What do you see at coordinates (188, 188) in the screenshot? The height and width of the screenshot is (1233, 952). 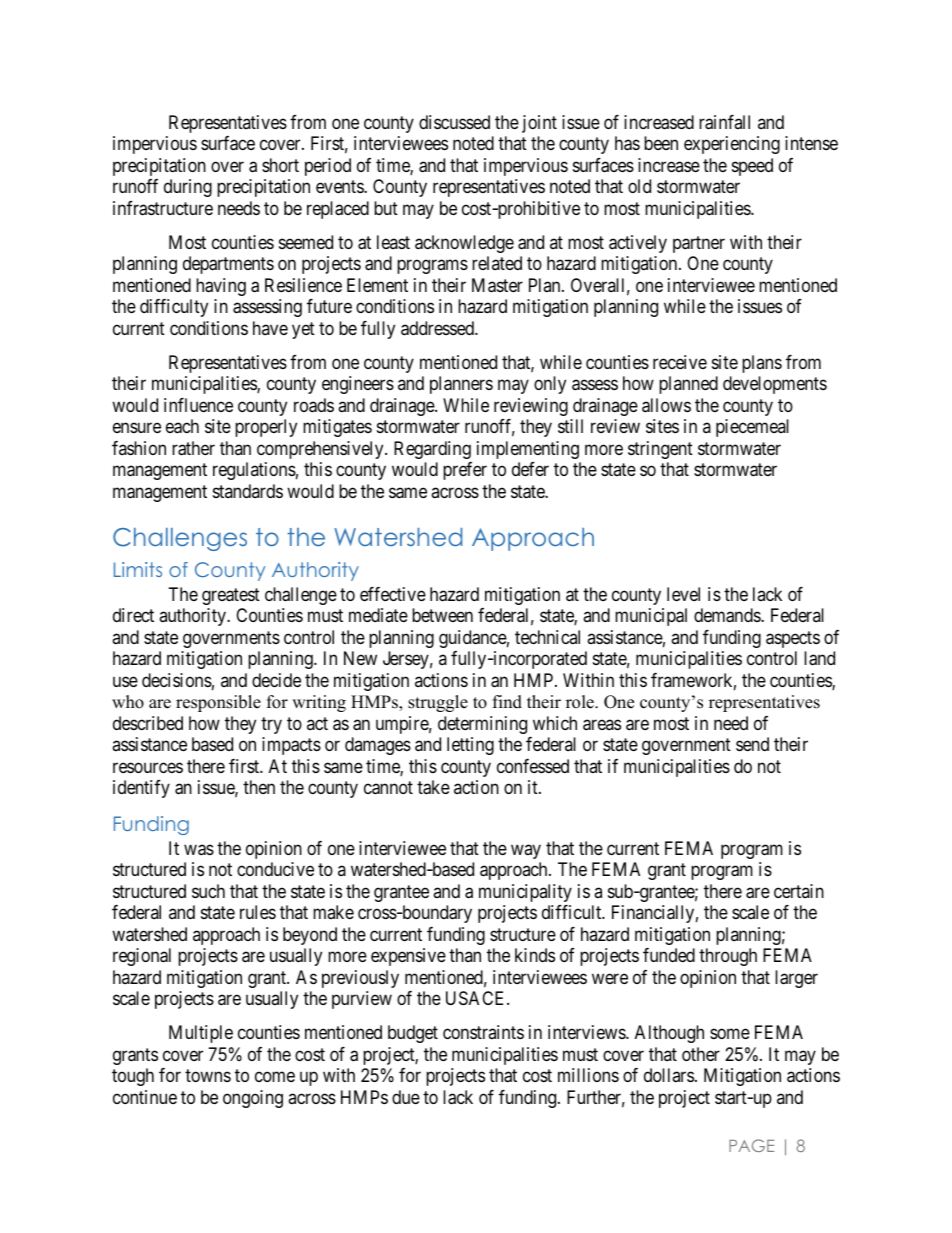 I see `during` at bounding box center [188, 188].
